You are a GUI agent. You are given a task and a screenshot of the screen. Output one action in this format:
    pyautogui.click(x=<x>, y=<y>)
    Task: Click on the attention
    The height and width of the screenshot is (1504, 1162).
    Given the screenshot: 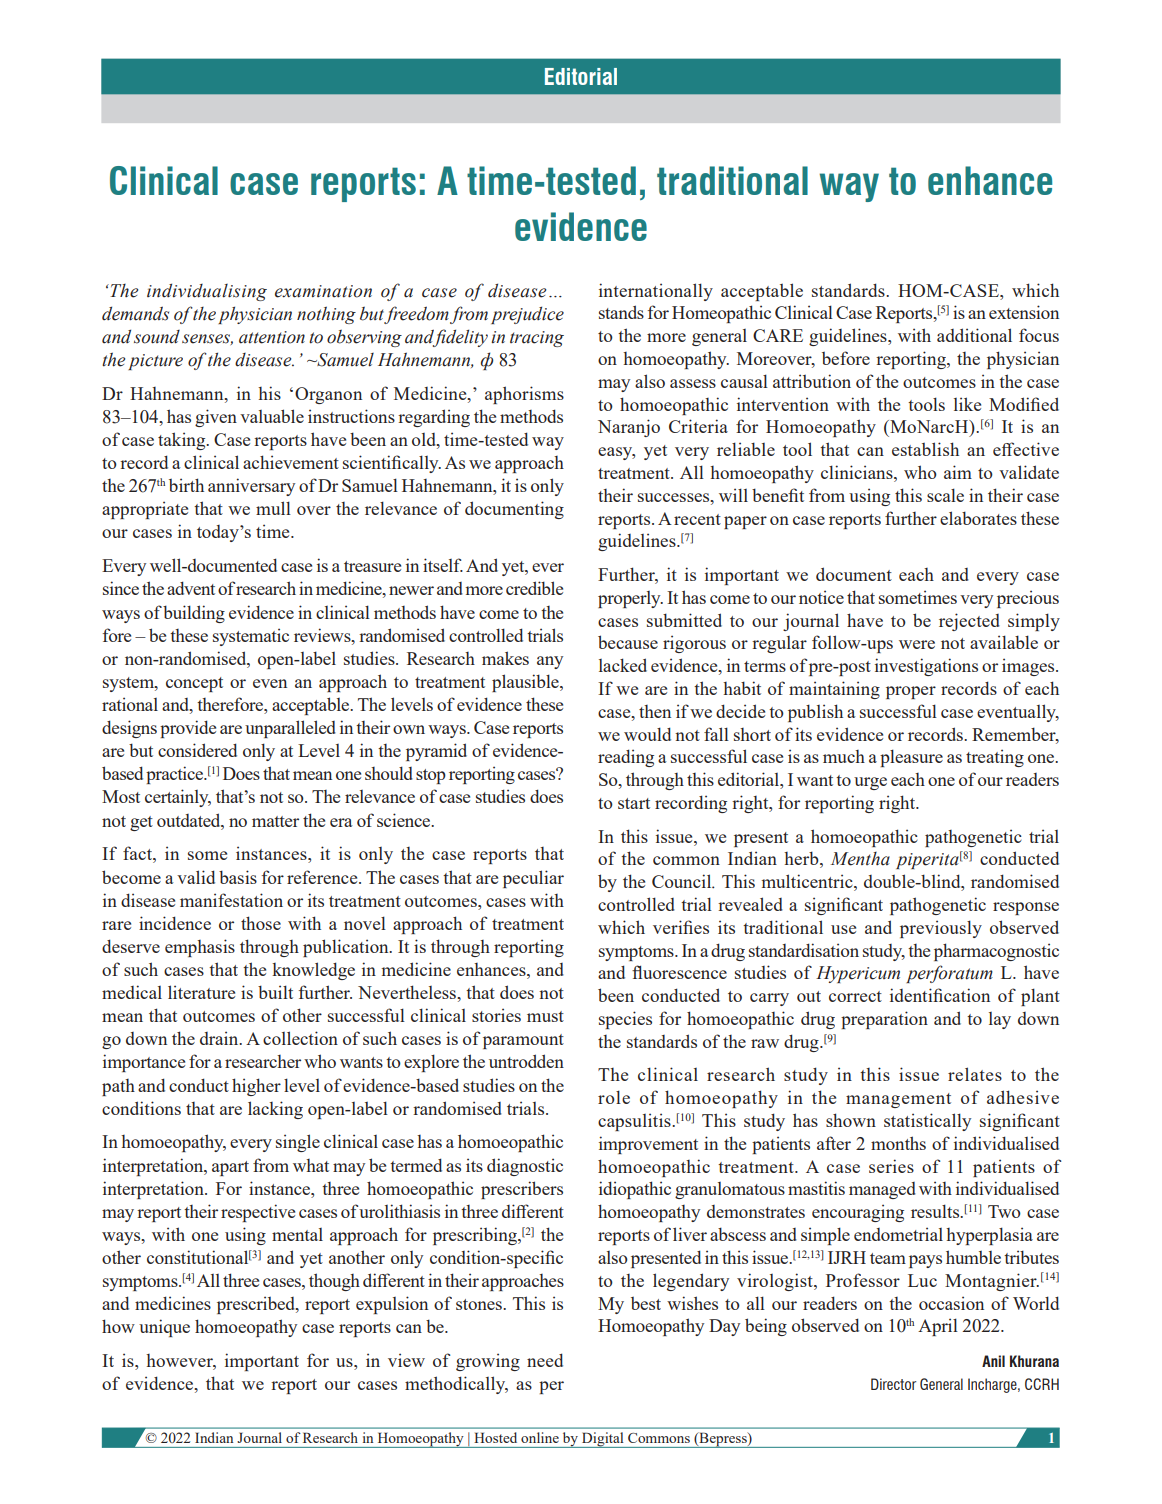 What is the action you would take?
    pyautogui.click(x=272, y=337)
